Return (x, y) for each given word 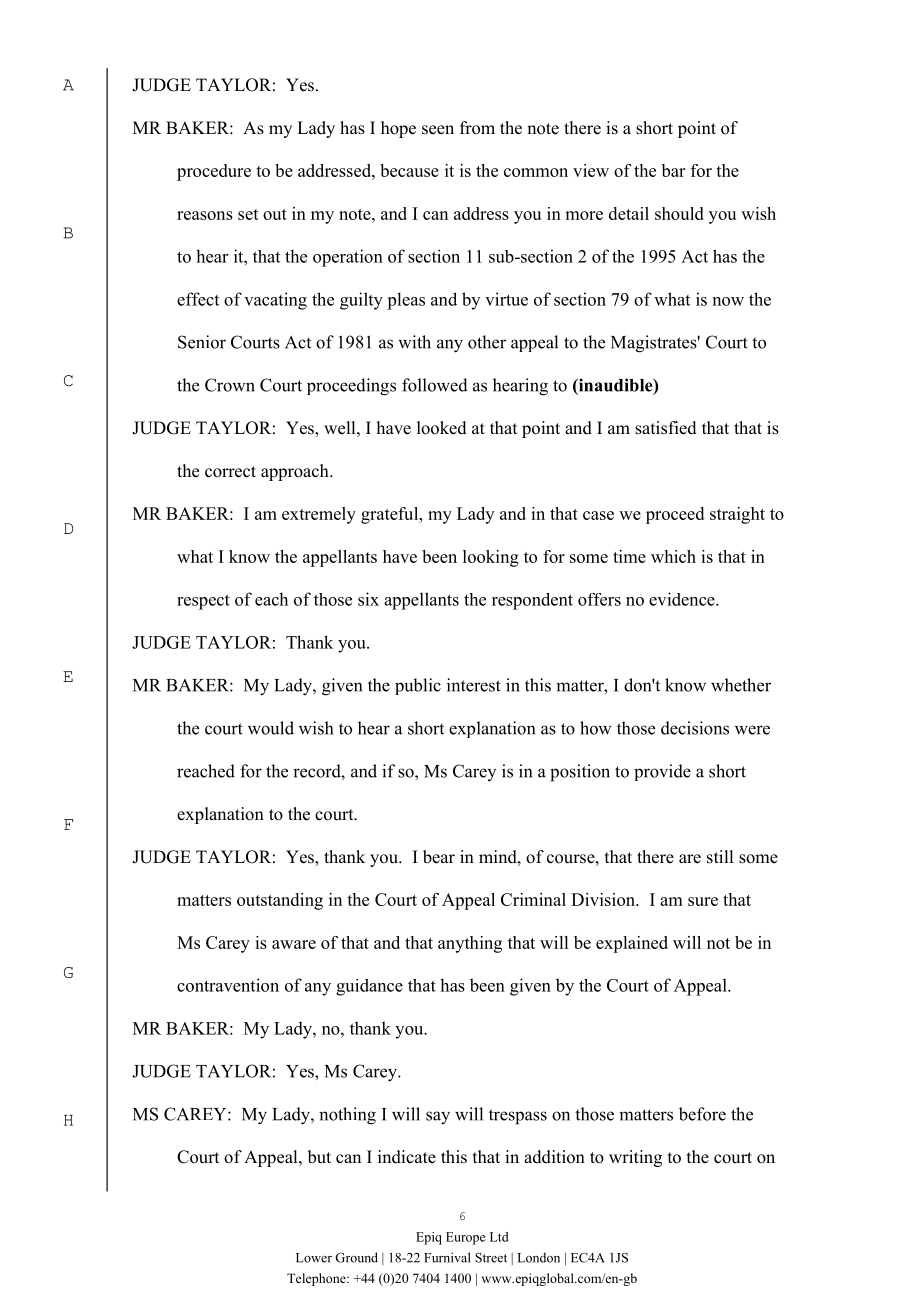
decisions (695, 728)
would (271, 728)
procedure (214, 172)
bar (673, 170)
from (477, 128)
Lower (314, 1258)
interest (474, 685)
